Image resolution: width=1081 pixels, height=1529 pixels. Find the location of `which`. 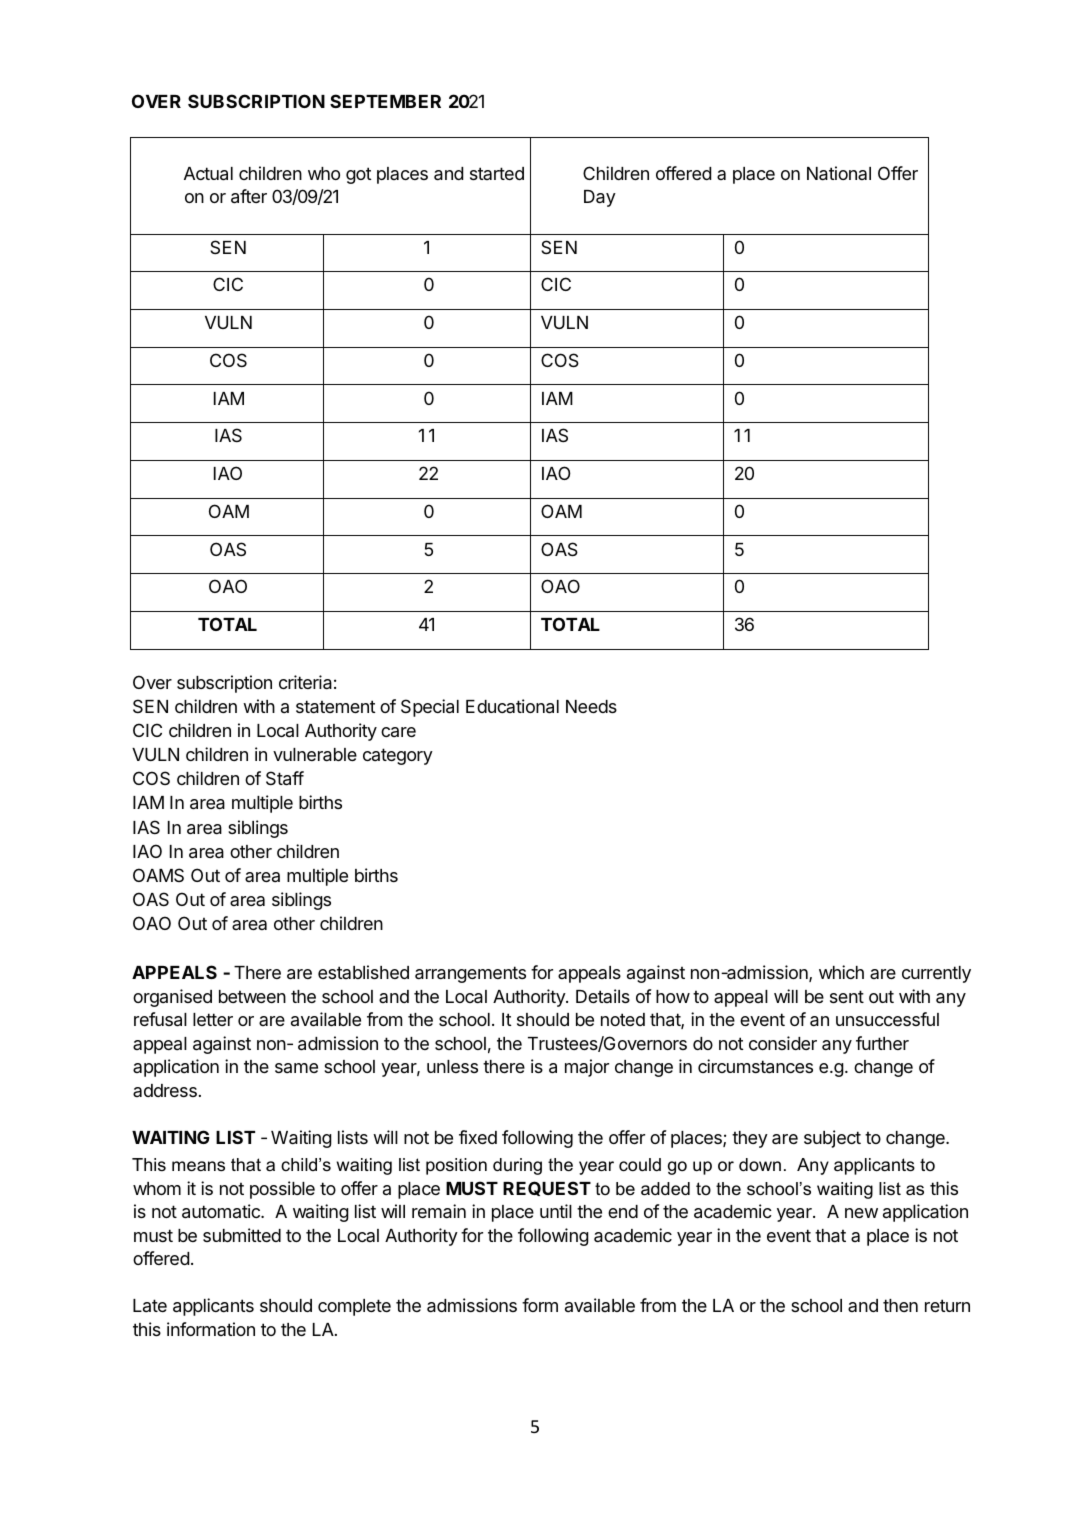

which is located at coordinates (841, 972).
